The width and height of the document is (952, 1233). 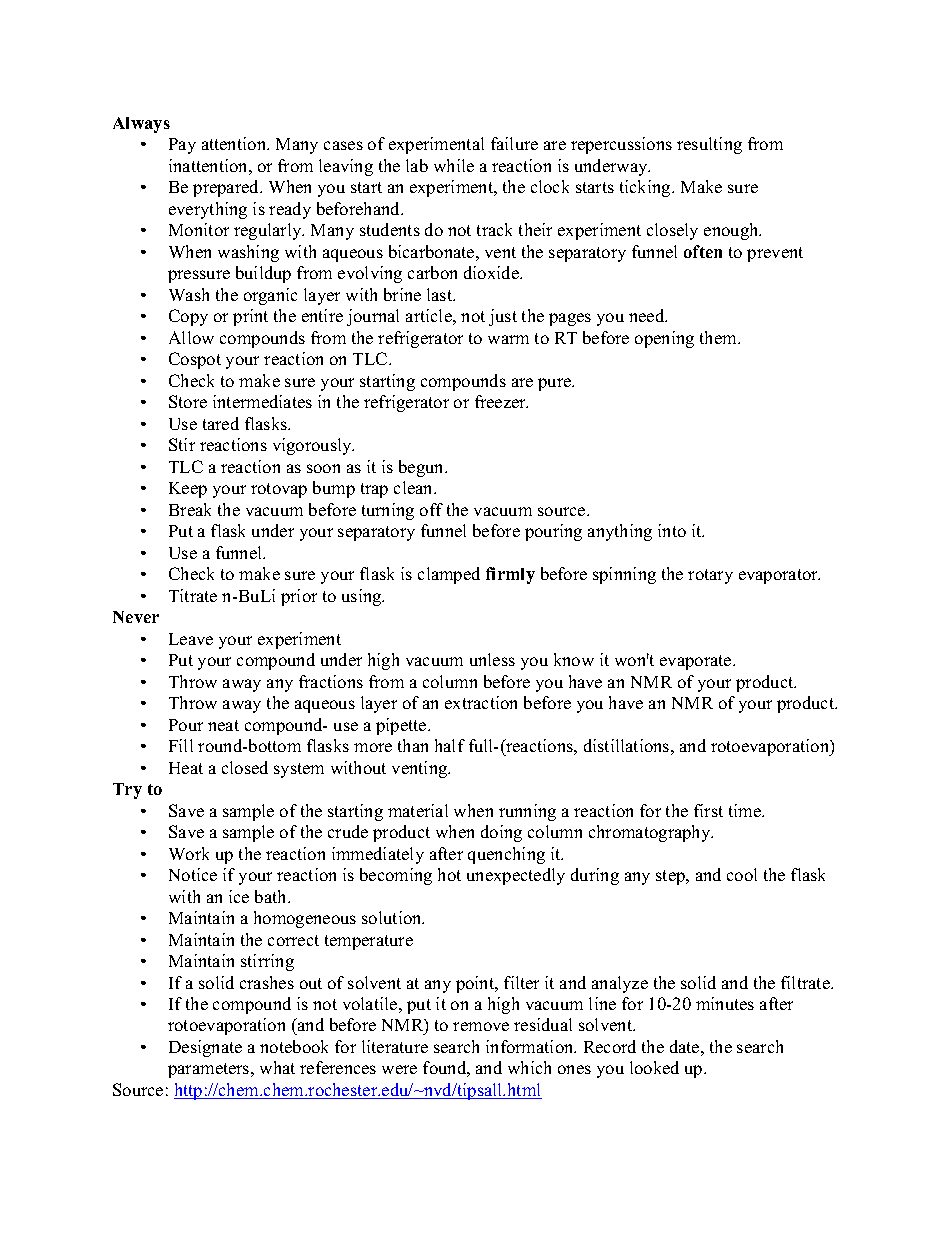 What do you see at coordinates (450, 745) in the document?
I see `half` at bounding box center [450, 745].
